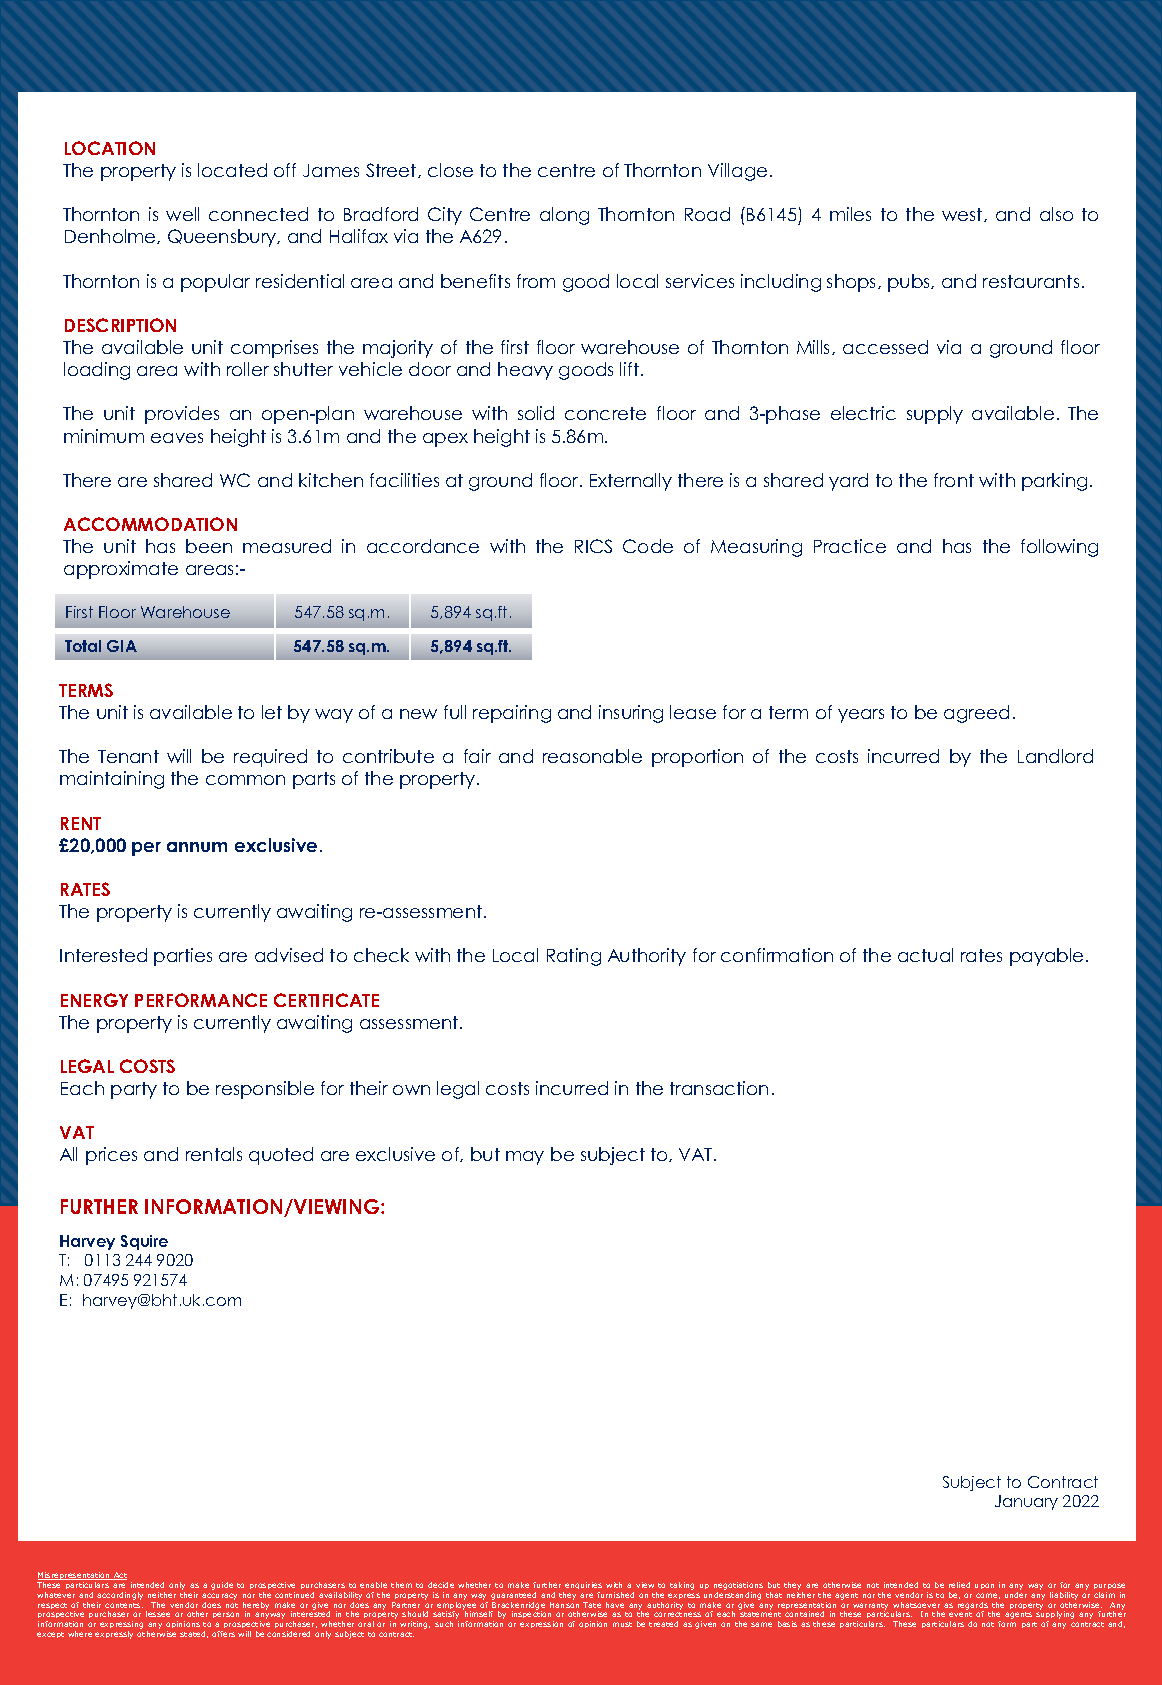 The image size is (1162, 1685). I want to click on along, so click(564, 216).
